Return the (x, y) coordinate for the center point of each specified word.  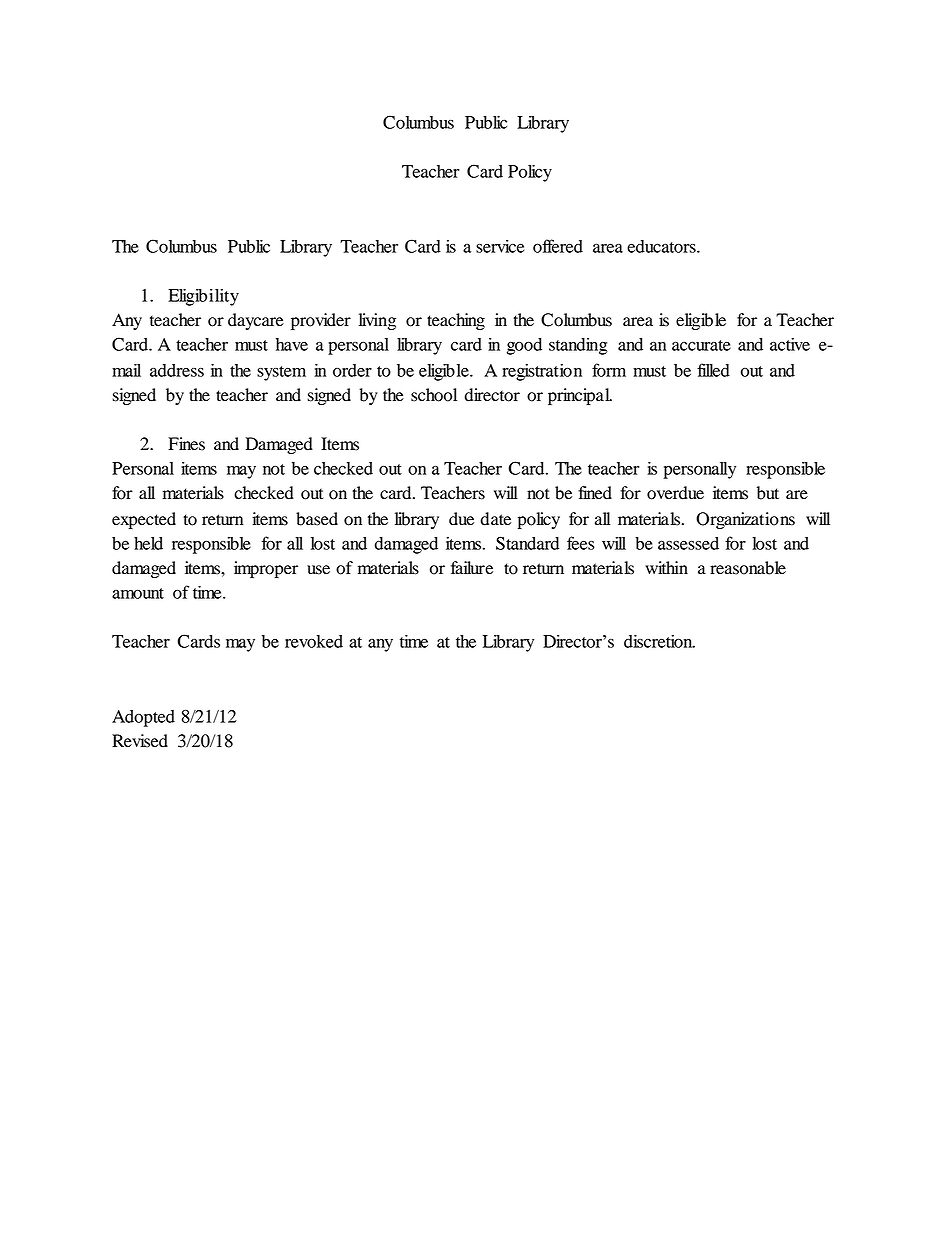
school (434, 395)
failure (472, 568)
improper (266, 569)
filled (713, 370)
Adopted (143, 718)
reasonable (748, 568)
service (500, 246)
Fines (186, 444)
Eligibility (203, 297)
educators (662, 246)
